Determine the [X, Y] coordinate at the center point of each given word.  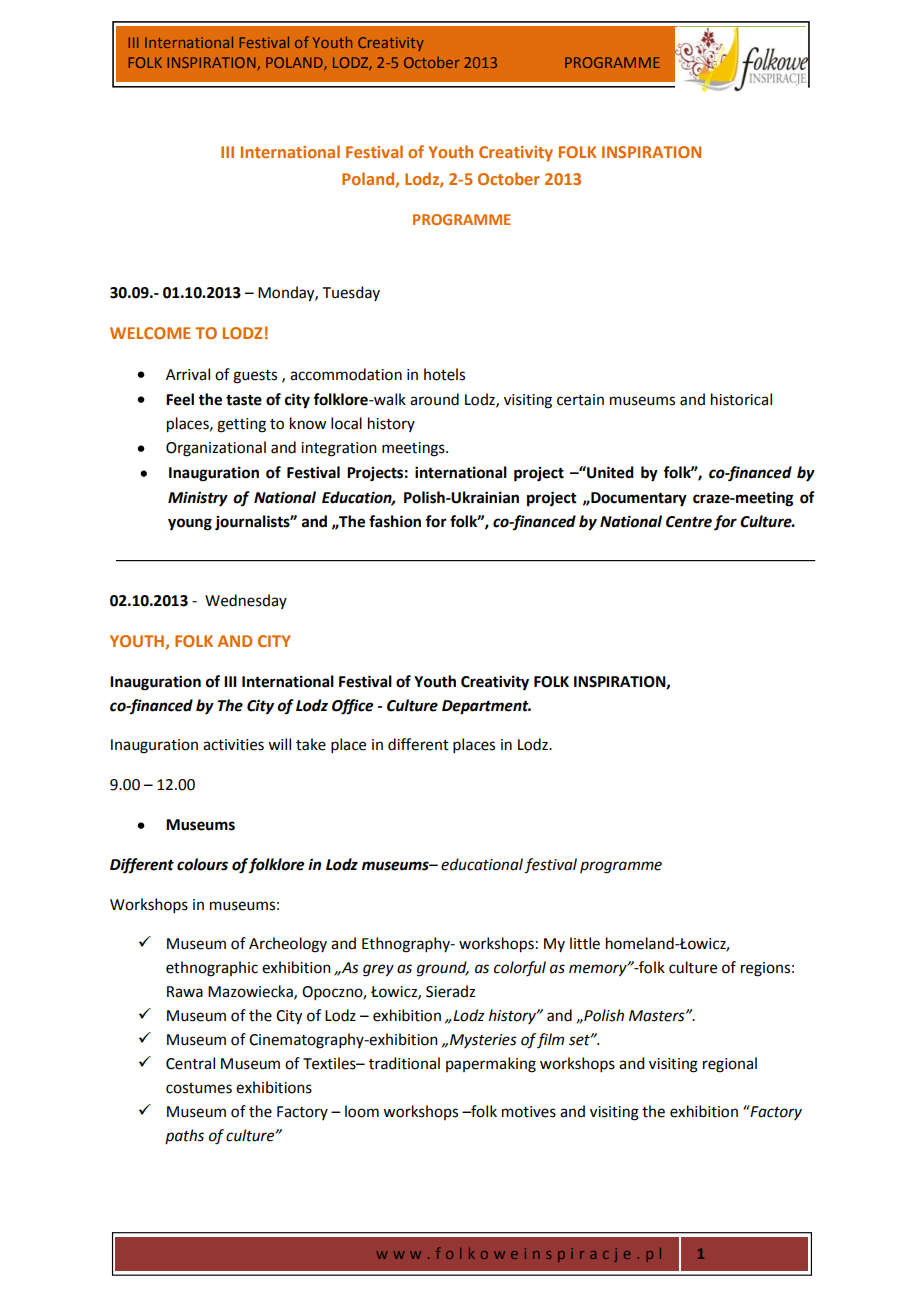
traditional [404, 1063]
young [190, 524]
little [585, 943]
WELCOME [150, 333]
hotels [444, 374]
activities [233, 745]
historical [741, 399]
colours [202, 864]
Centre [689, 522]
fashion [395, 521]
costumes [199, 1088]
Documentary [638, 499]
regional [730, 1065]
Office [352, 707]
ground [443, 969]
